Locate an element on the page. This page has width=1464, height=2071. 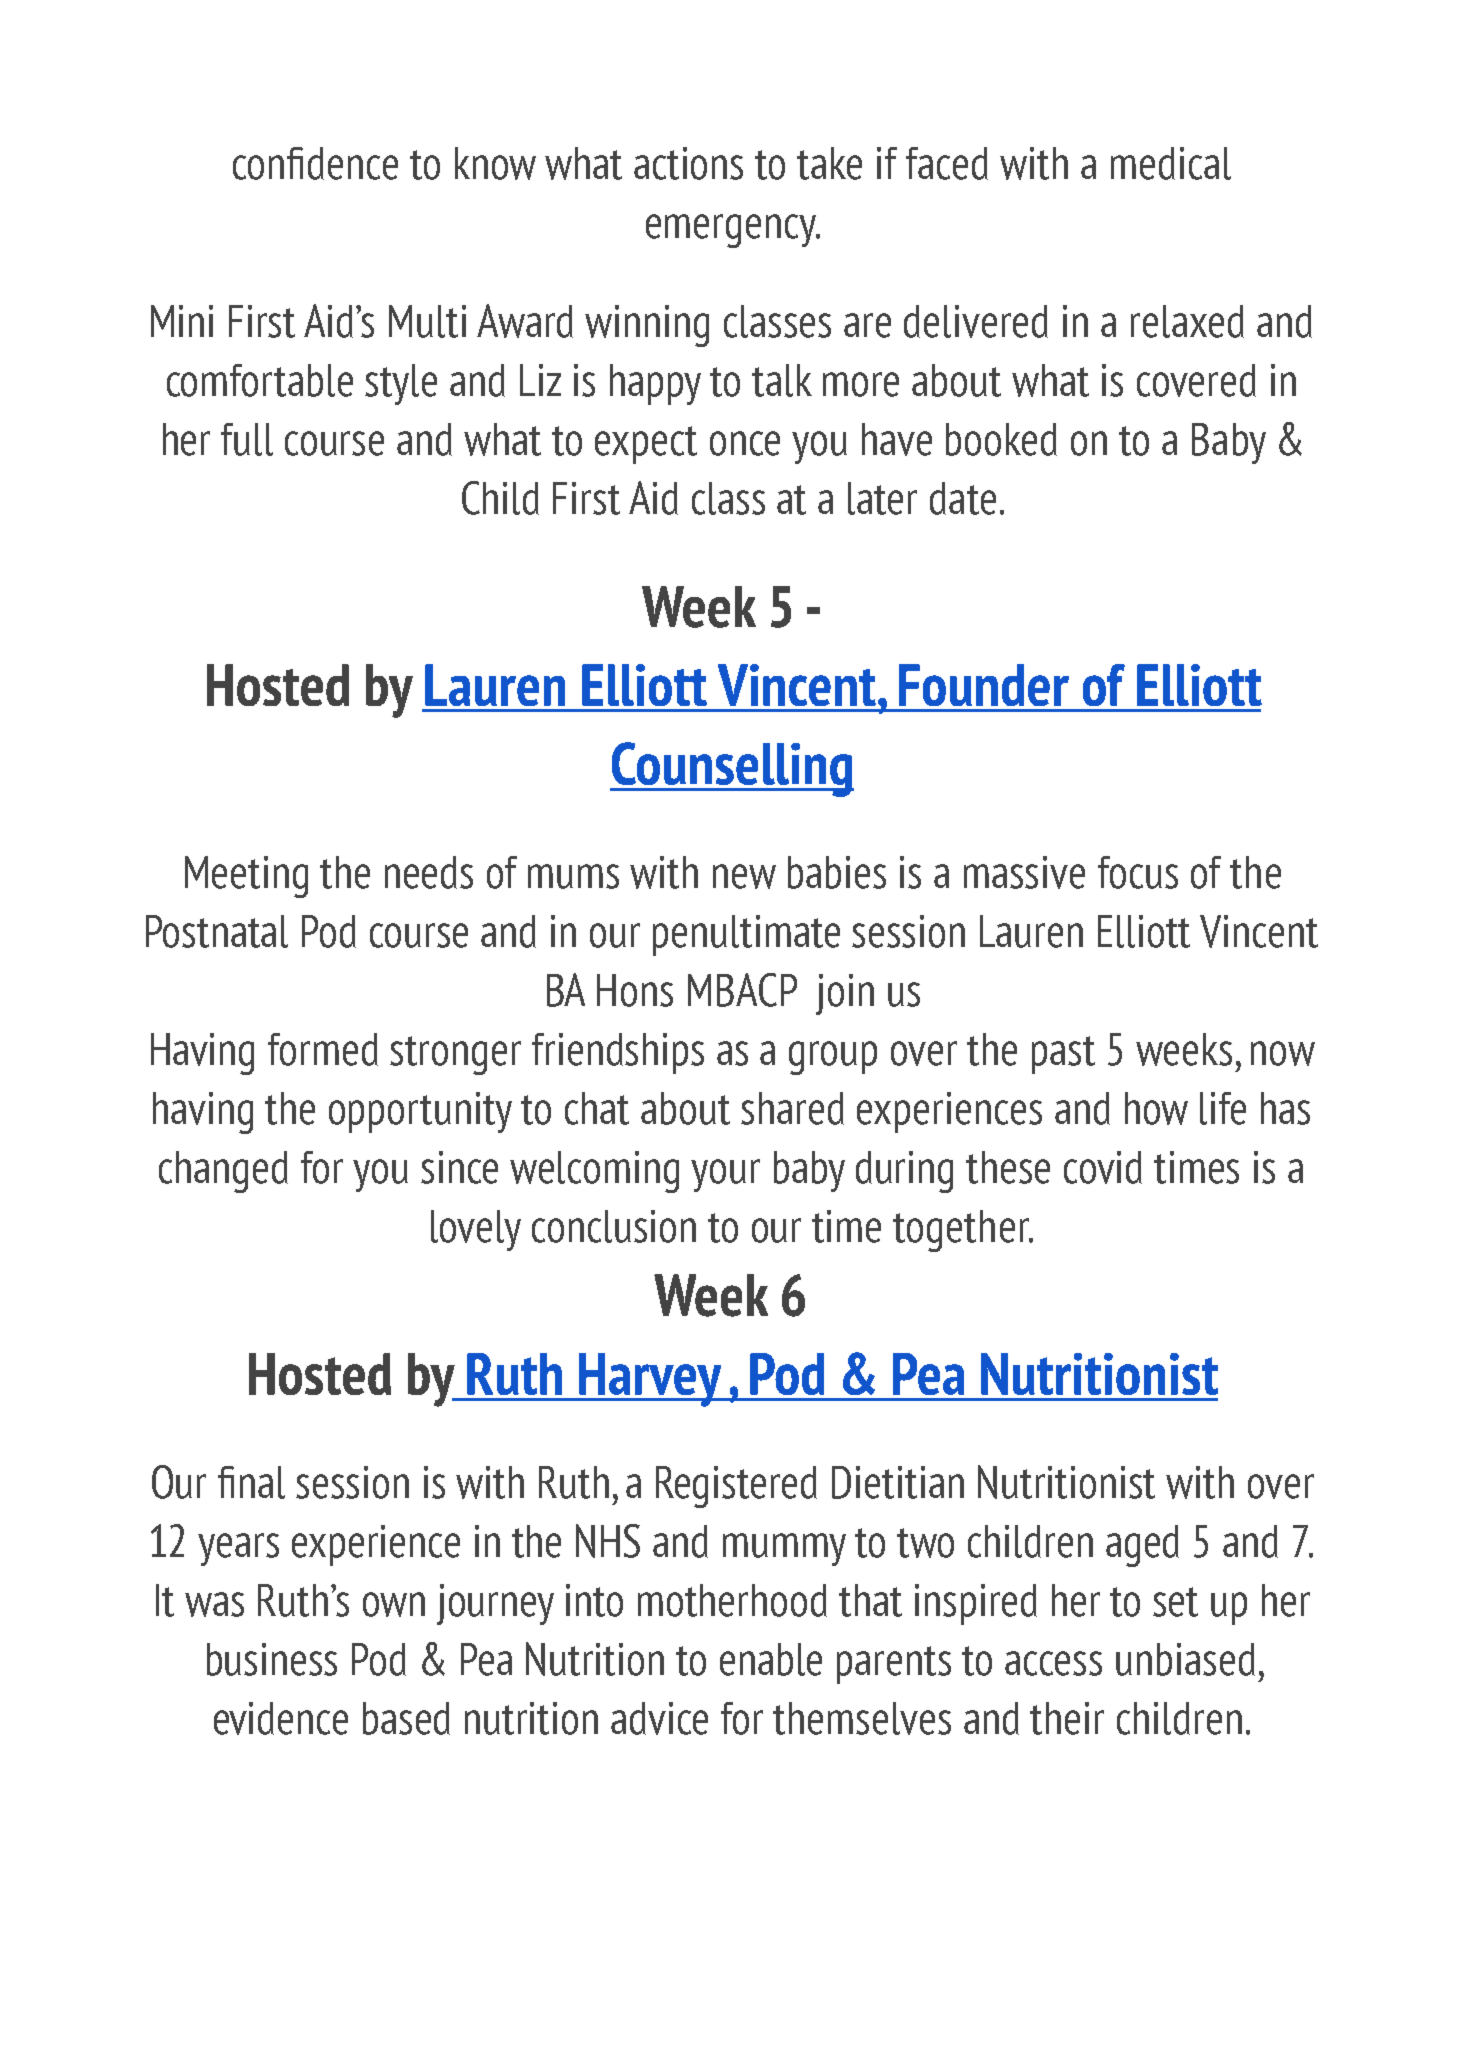
Postnatal is located at coordinates (217, 931).
